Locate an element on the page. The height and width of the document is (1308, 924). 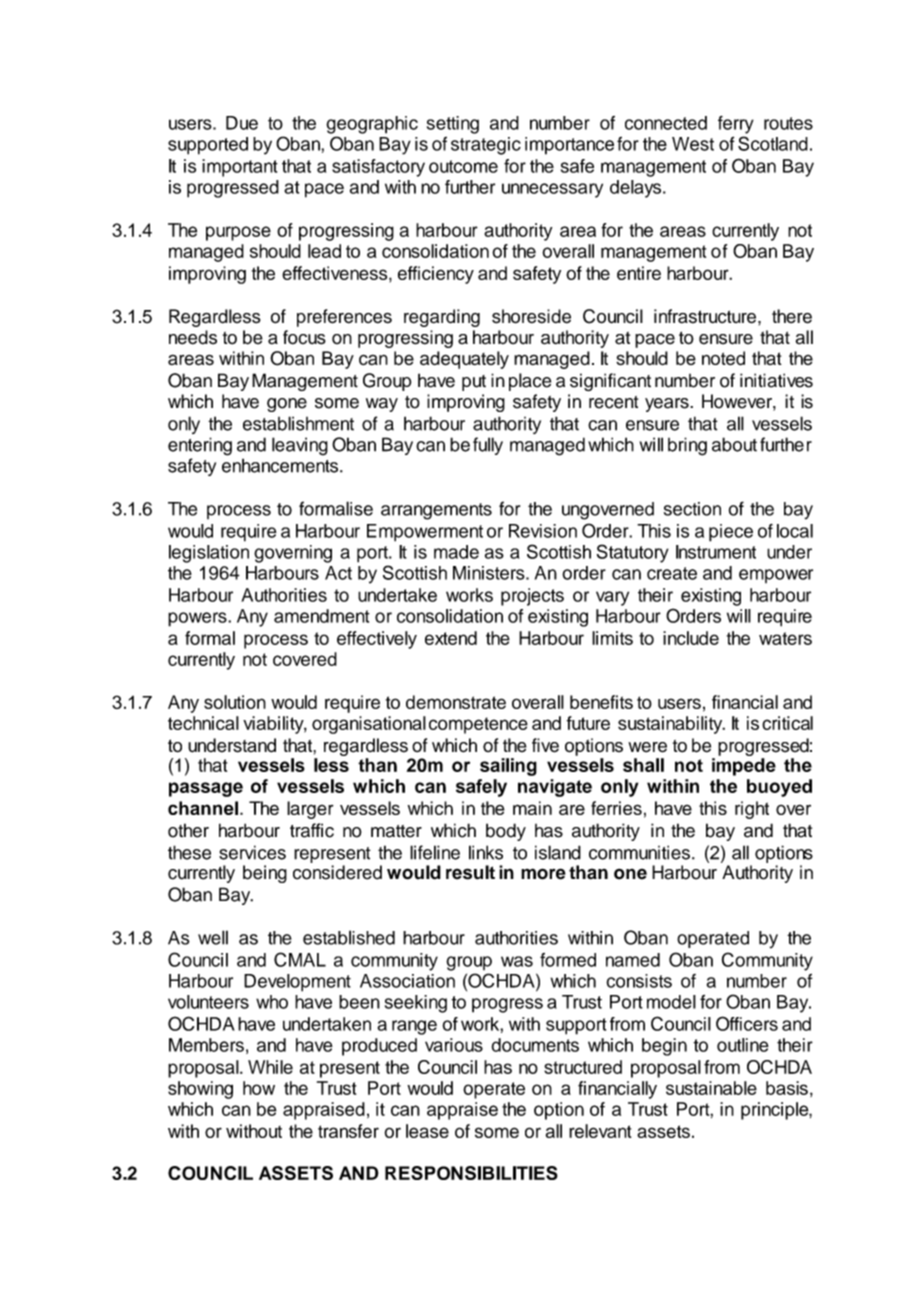
West is located at coordinates (693, 144).
